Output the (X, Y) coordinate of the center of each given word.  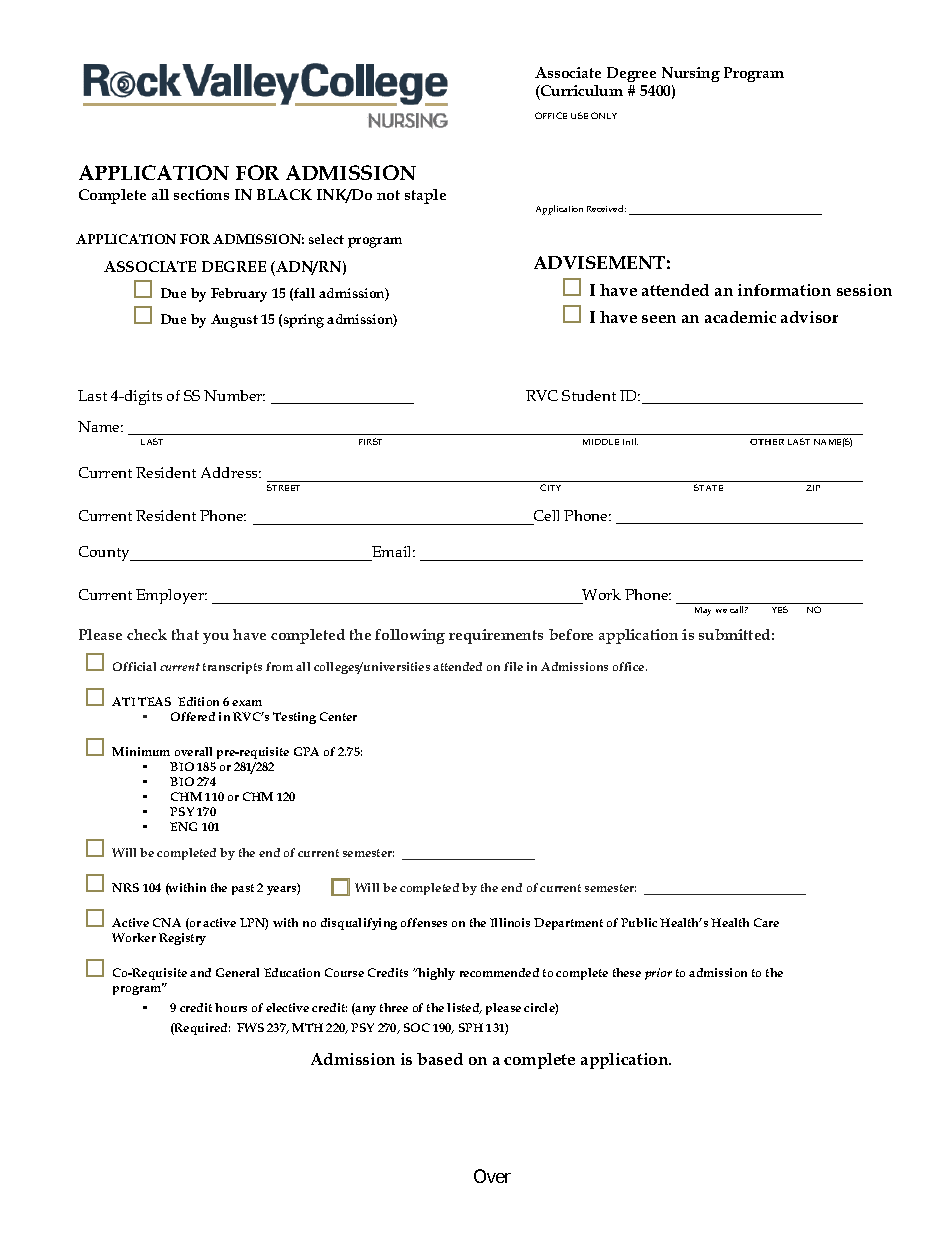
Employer (171, 596)
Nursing (691, 74)
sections (201, 194)
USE (579, 115)
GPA (306, 751)
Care (766, 922)
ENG (183, 826)
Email (392, 553)
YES (780, 609)
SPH (471, 1027)
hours (231, 1007)
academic (740, 317)
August (234, 321)
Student (589, 395)
